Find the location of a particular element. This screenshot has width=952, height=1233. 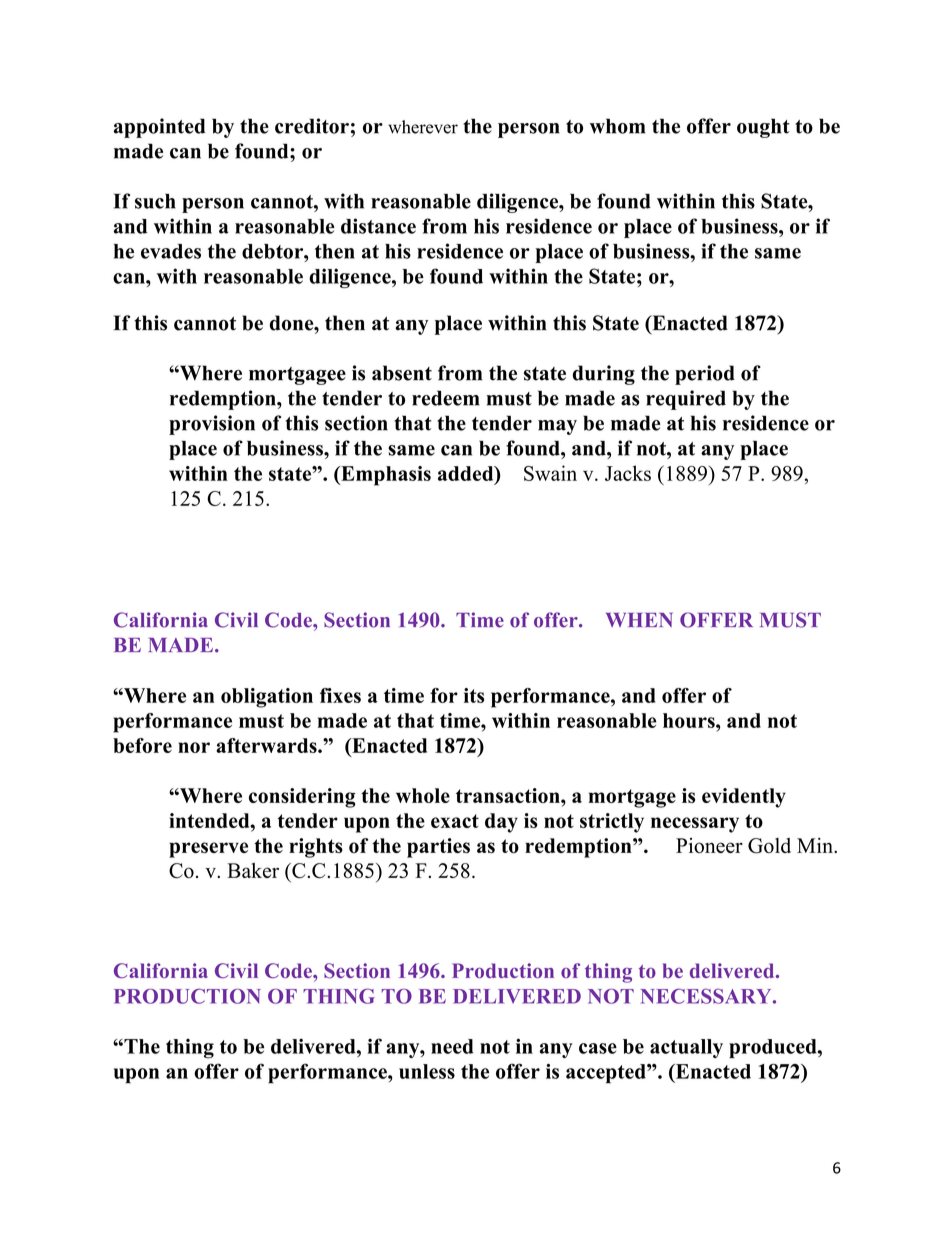

its is located at coordinates (474, 695).
